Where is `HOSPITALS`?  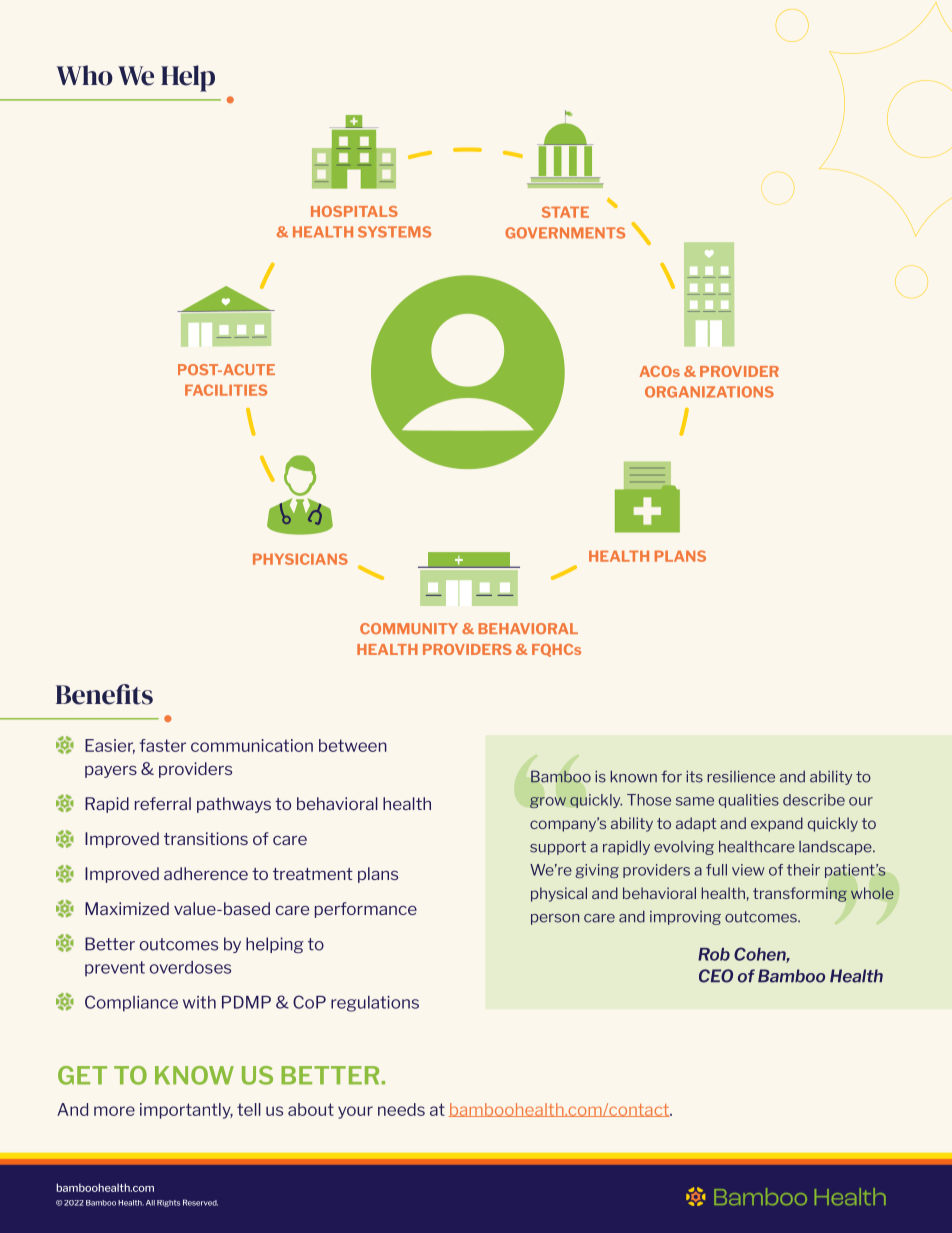
HOSPITALS is located at coordinates (354, 211).
